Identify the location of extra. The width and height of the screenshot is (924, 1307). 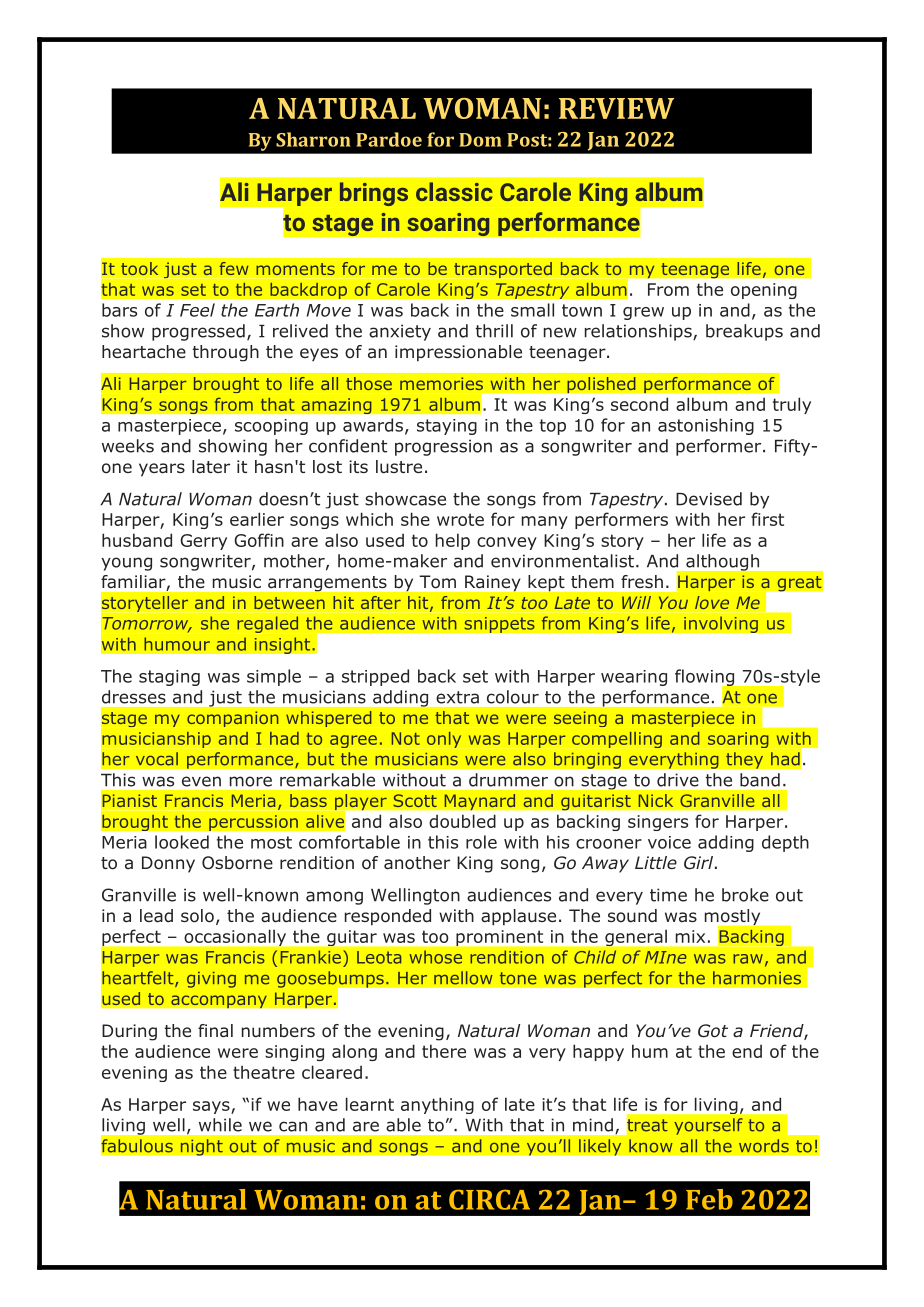
(457, 697).
